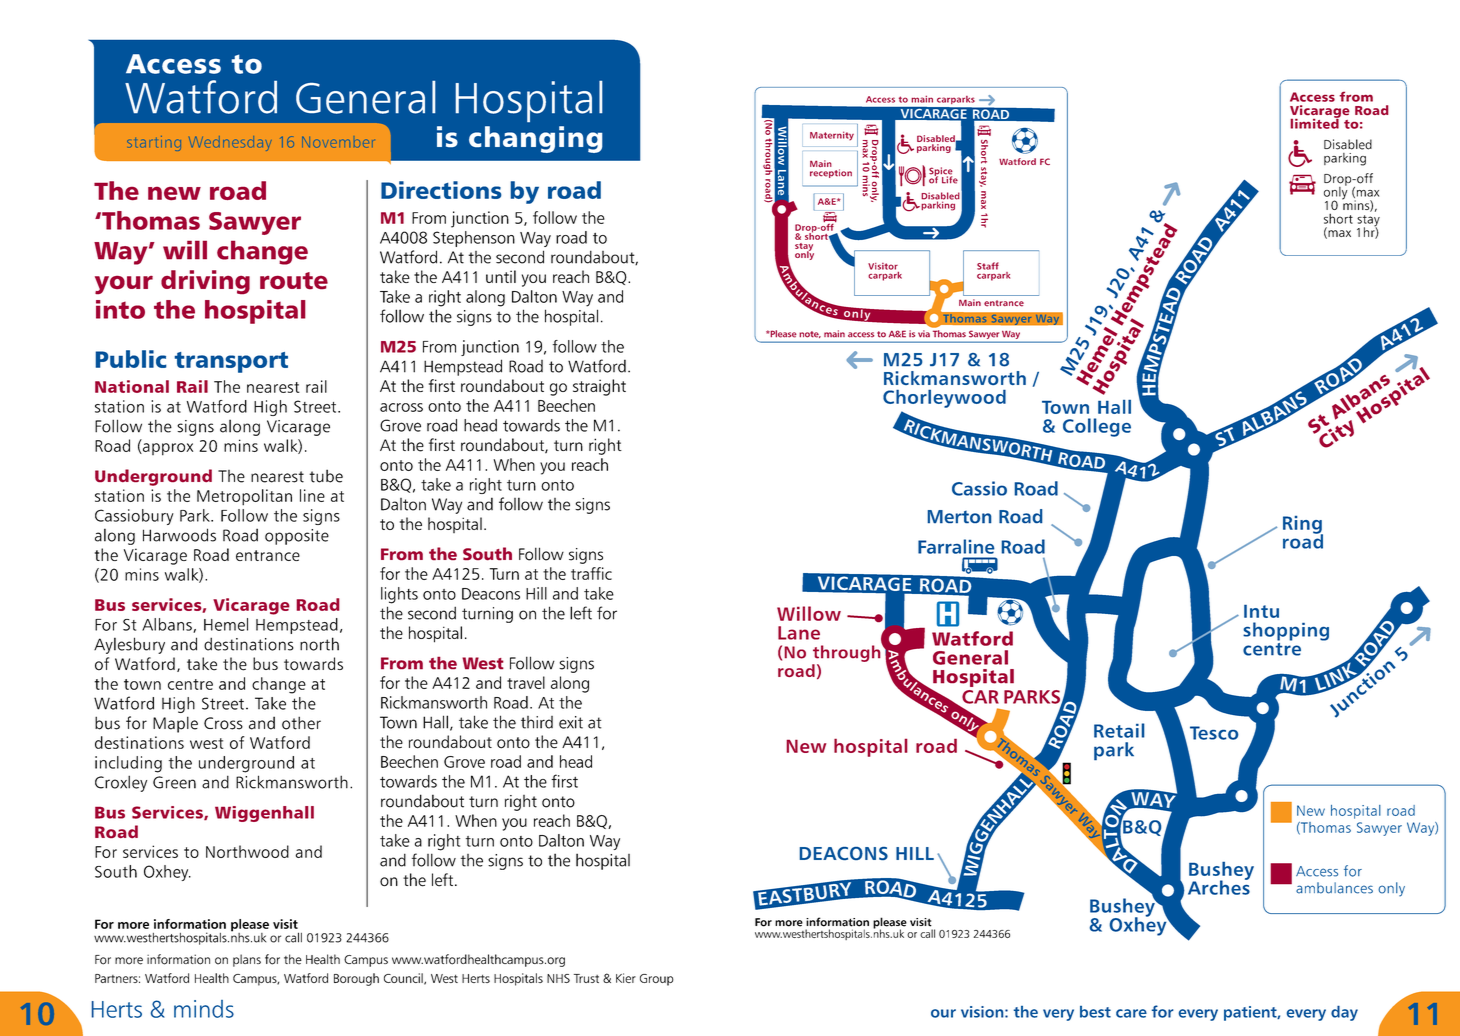 This image has width=1460, height=1036. What do you see at coordinates (657, 980) in the image?
I see `Group` at bounding box center [657, 980].
